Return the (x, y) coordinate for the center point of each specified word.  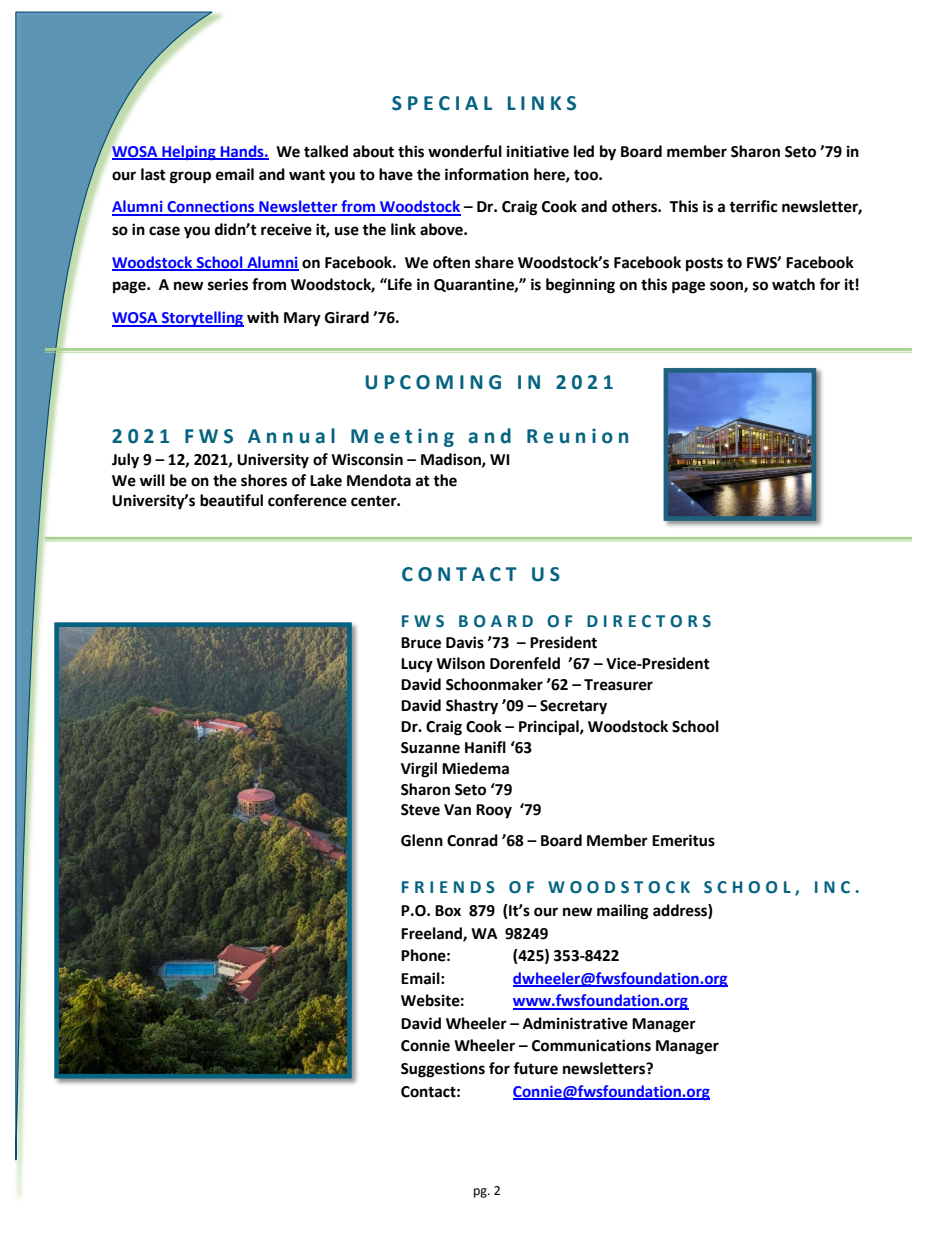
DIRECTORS (649, 621)
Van (457, 810)
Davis (465, 642)
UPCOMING (433, 382)
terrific (753, 206)
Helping (189, 152)
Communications (591, 1045)
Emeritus (683, 840)
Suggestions (443, 1070)
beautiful (231, 500)
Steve (420, 810)
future (535, 1068)
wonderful (465, 151)
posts (704, 265)
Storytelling (202, 319)
